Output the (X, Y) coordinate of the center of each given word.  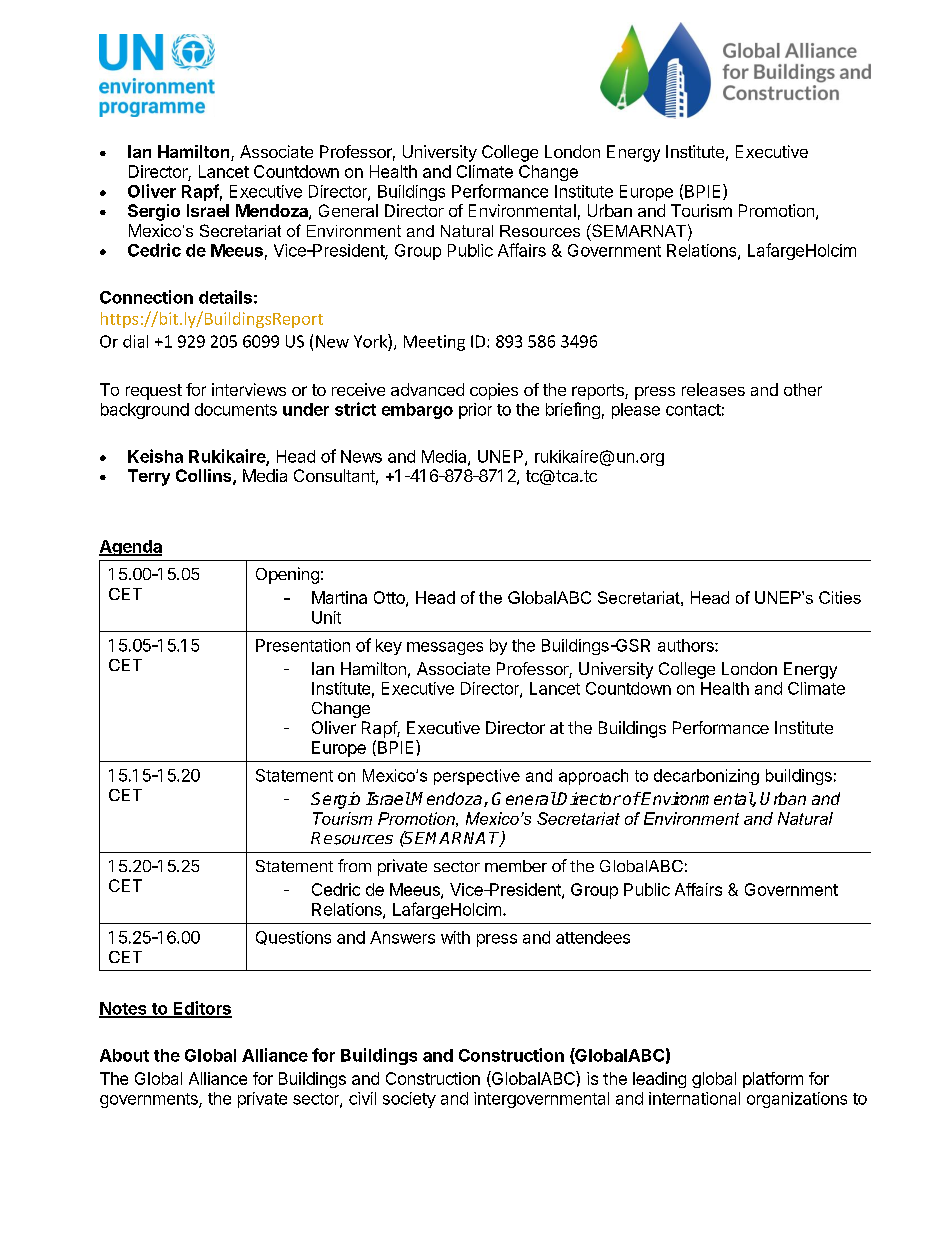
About (124, 1055)
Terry (149, 477)
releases (713, 389)
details (225, 297)
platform (773, 1080)
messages (445, 648)
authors (687, 645)
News (361, 456)
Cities (840, 597)
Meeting (434, 343)
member (516, 866)
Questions (293, 938)
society (409, 1100)
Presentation (303, 645)
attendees (593, 937)
